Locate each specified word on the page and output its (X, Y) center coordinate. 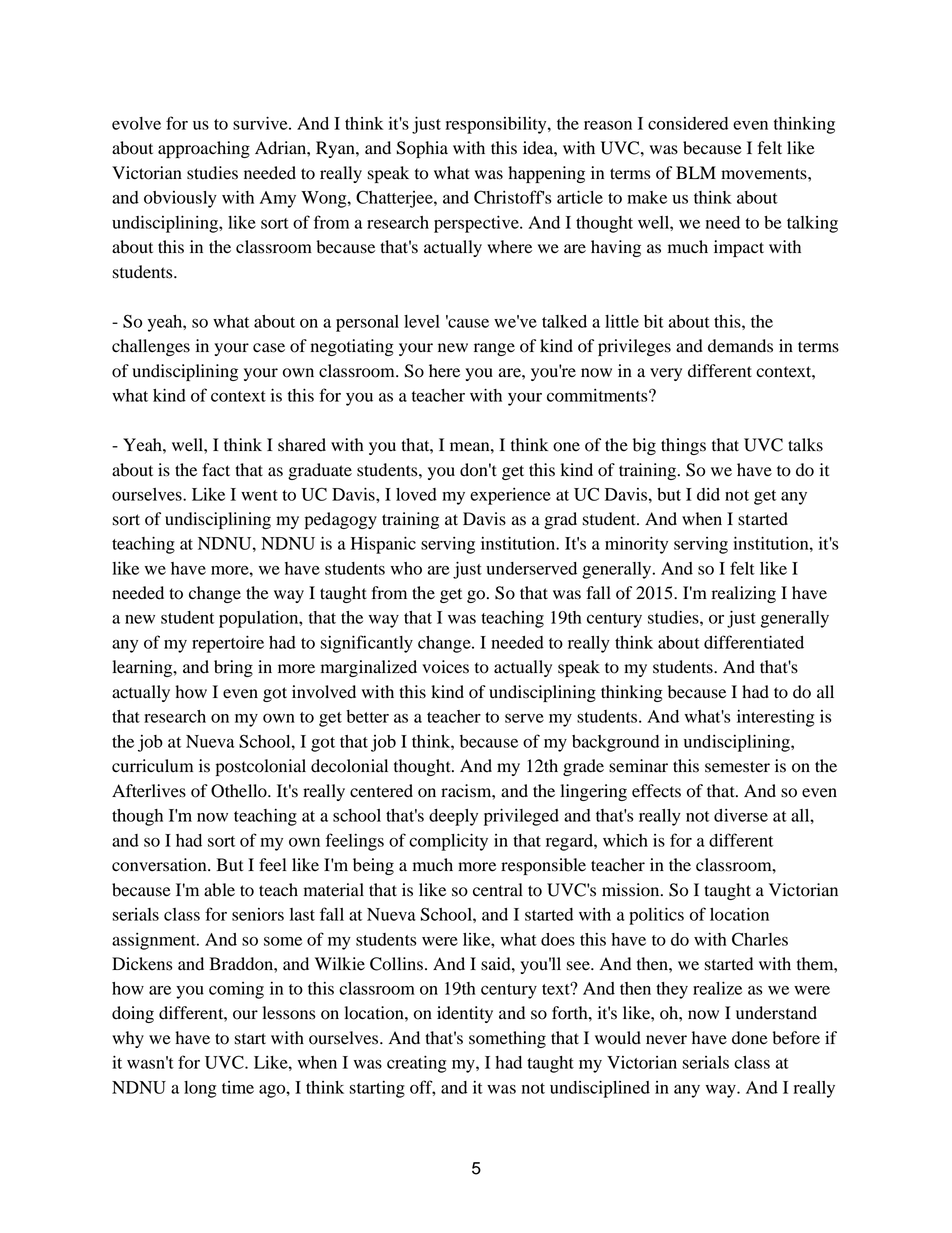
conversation (160, 865)
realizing (744, 594)
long (200, 1089)
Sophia (422, 149)
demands (740, 346)
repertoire (228, 644)
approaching (204, 149)
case (269, 348)
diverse (741, 815)
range (494, 349)
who (406, 568)
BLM (696, 172)
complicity (448, 842)
